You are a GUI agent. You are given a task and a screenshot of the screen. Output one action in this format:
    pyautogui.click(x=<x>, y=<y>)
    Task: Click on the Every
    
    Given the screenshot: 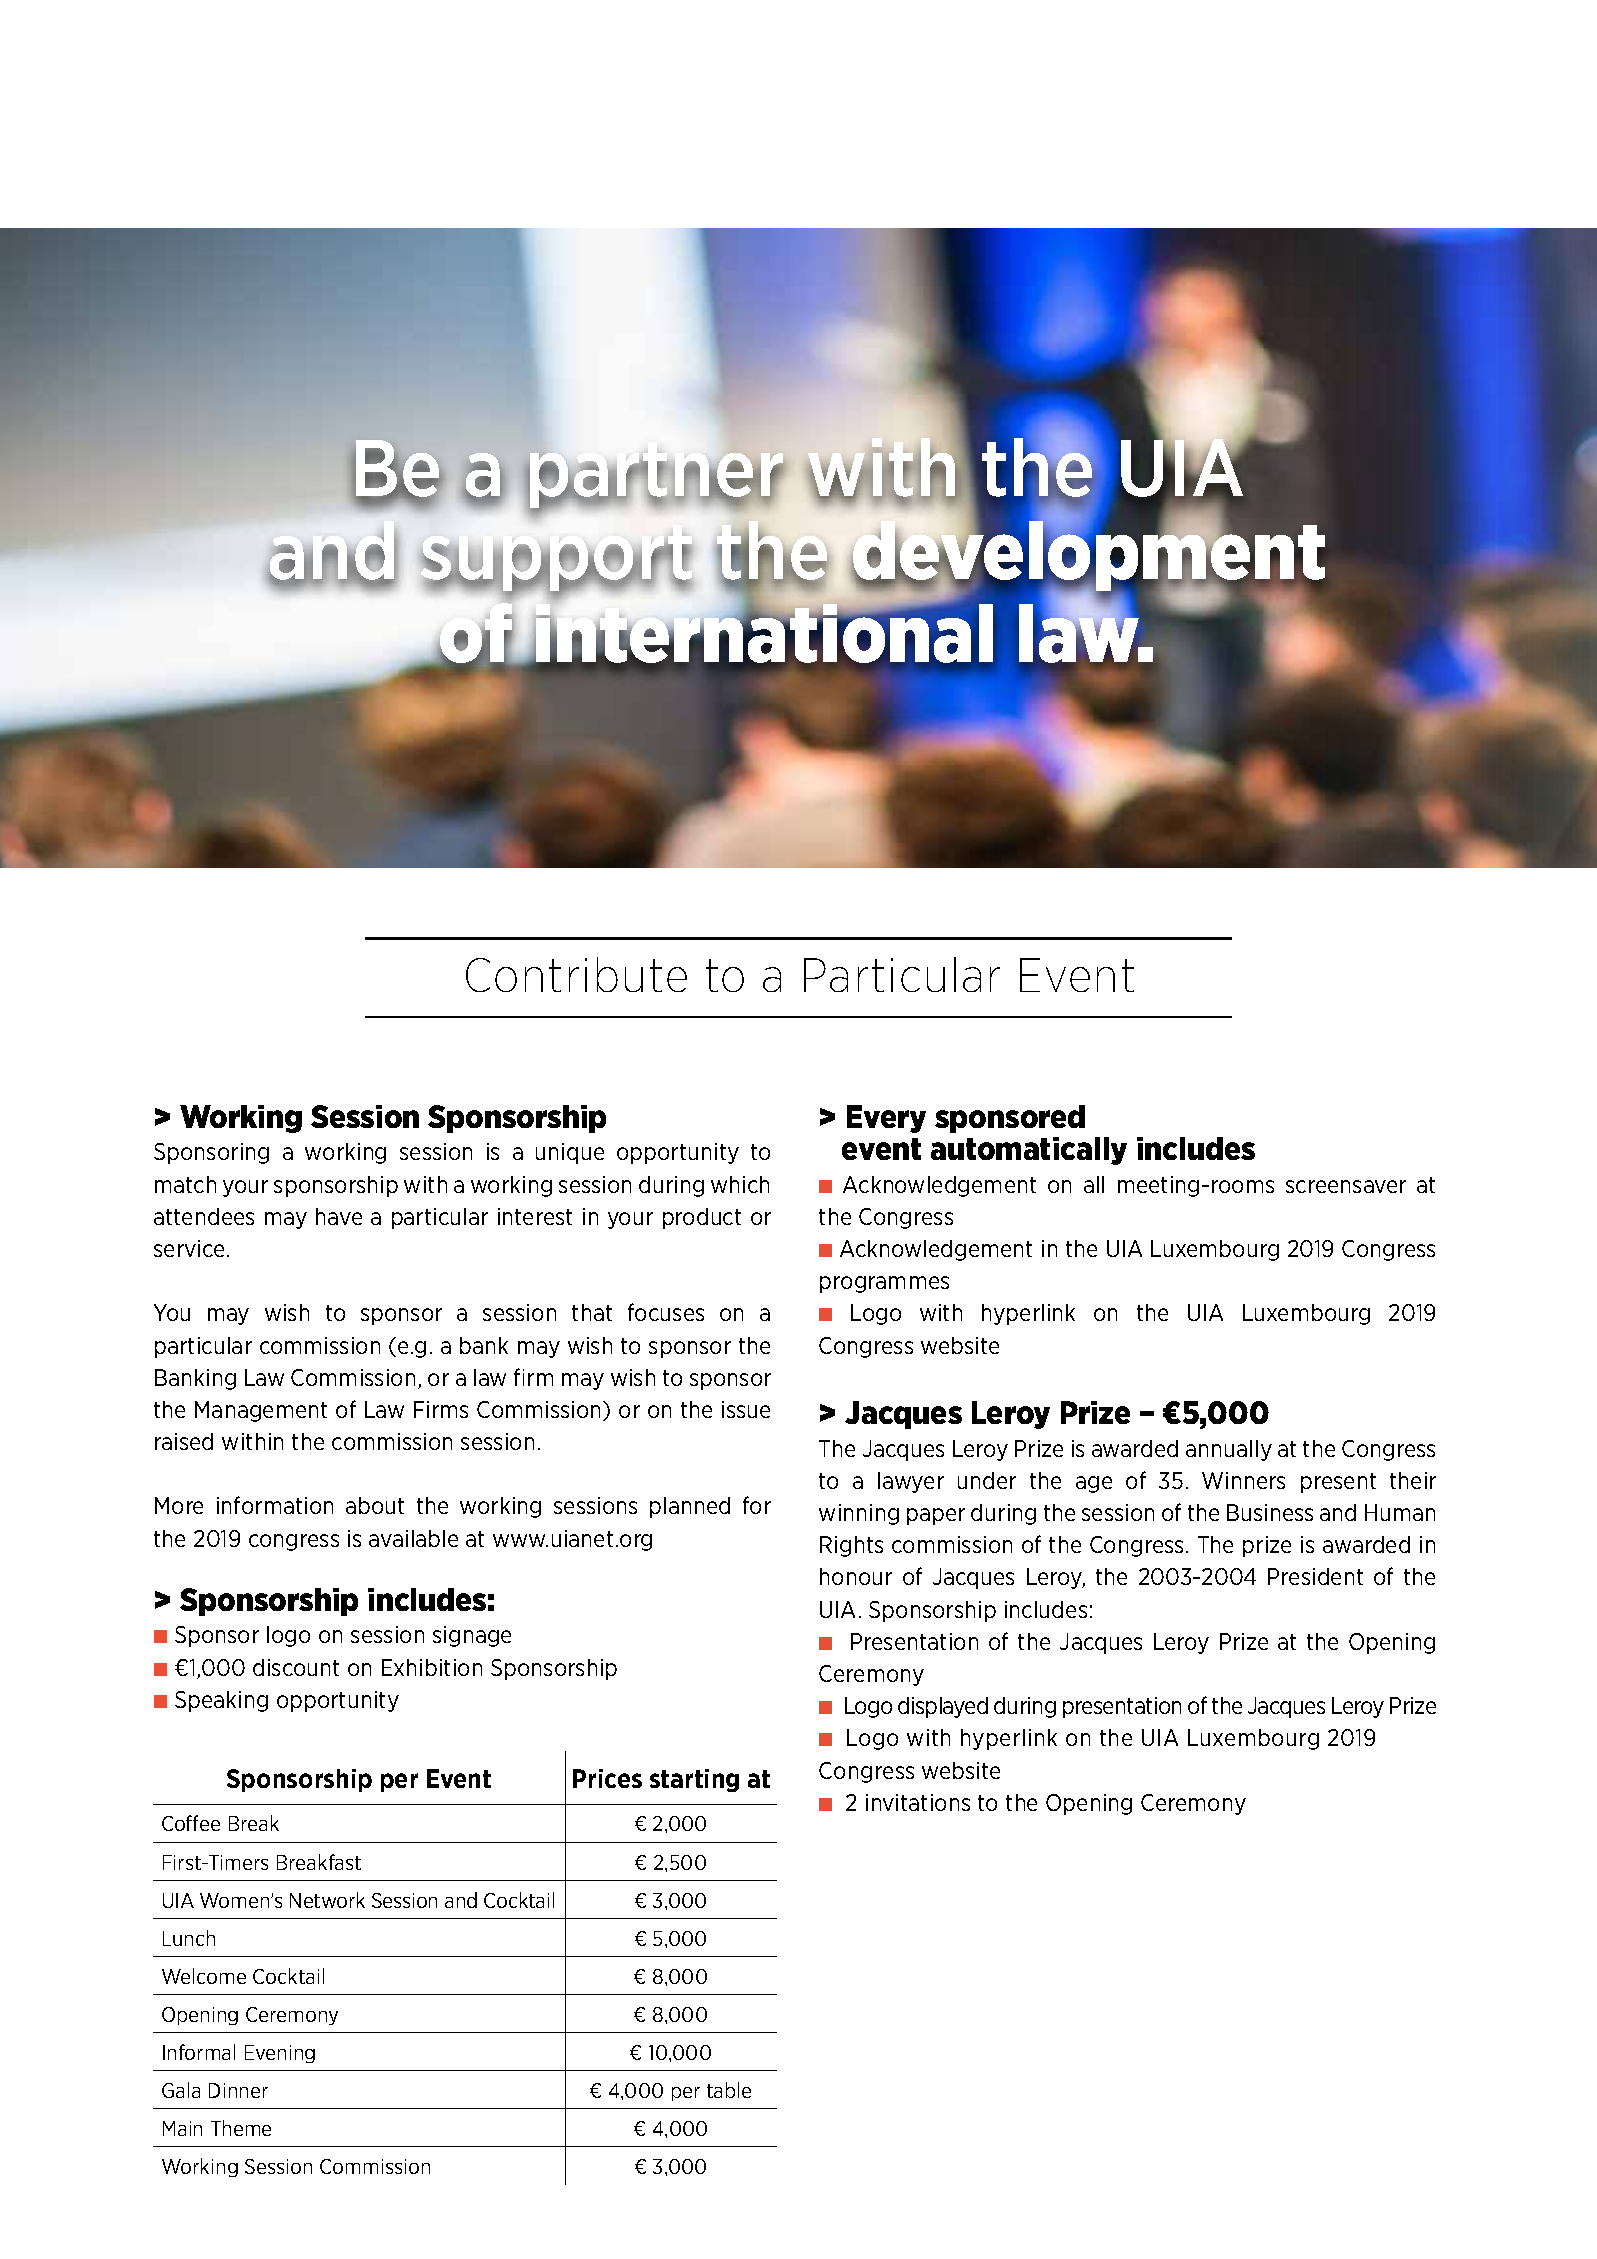 What is the action you would take?
    pyautogui.click(x=886, y=1119)
